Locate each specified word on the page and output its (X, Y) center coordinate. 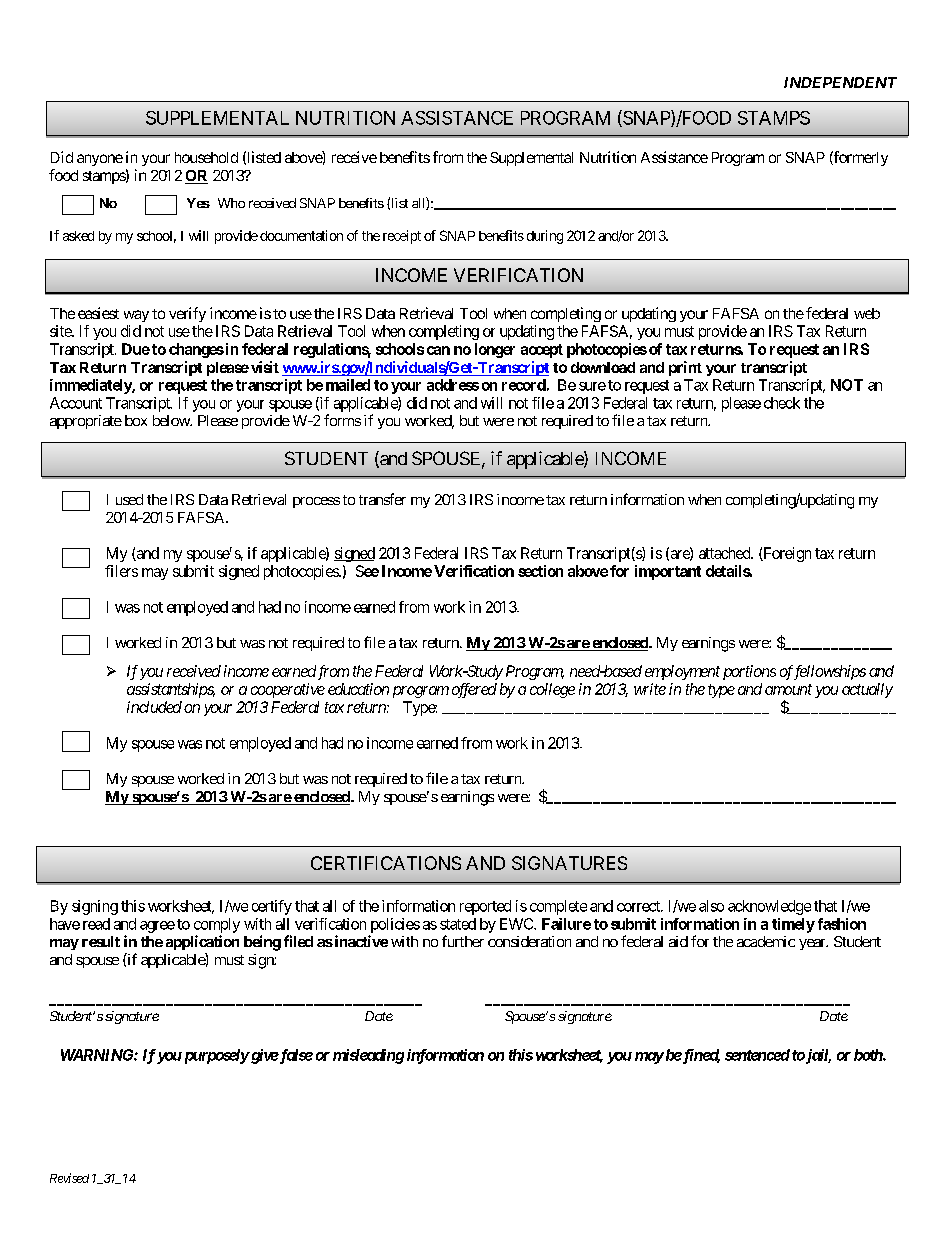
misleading (368, 1056)
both (869, 1055)
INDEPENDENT (840, 82)
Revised (69, 1178)
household (206, 157)
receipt (402, 237)
